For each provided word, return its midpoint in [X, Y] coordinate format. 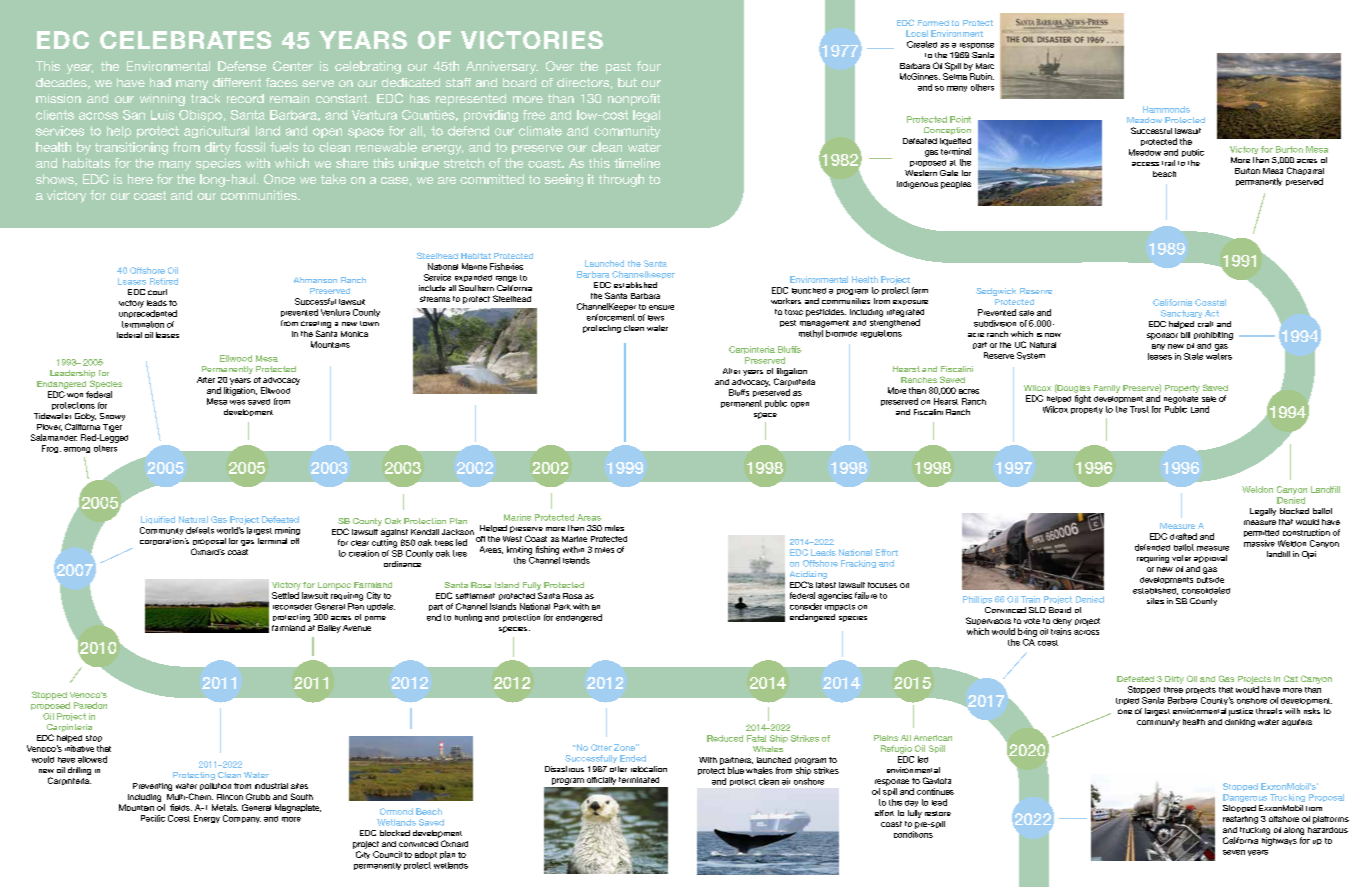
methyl [811, 334]
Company [242, 819]
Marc [985, 66]
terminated [639, 780]
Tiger [112, 428]
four [649, 66]
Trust [1139, 409]
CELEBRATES [185, 40]
